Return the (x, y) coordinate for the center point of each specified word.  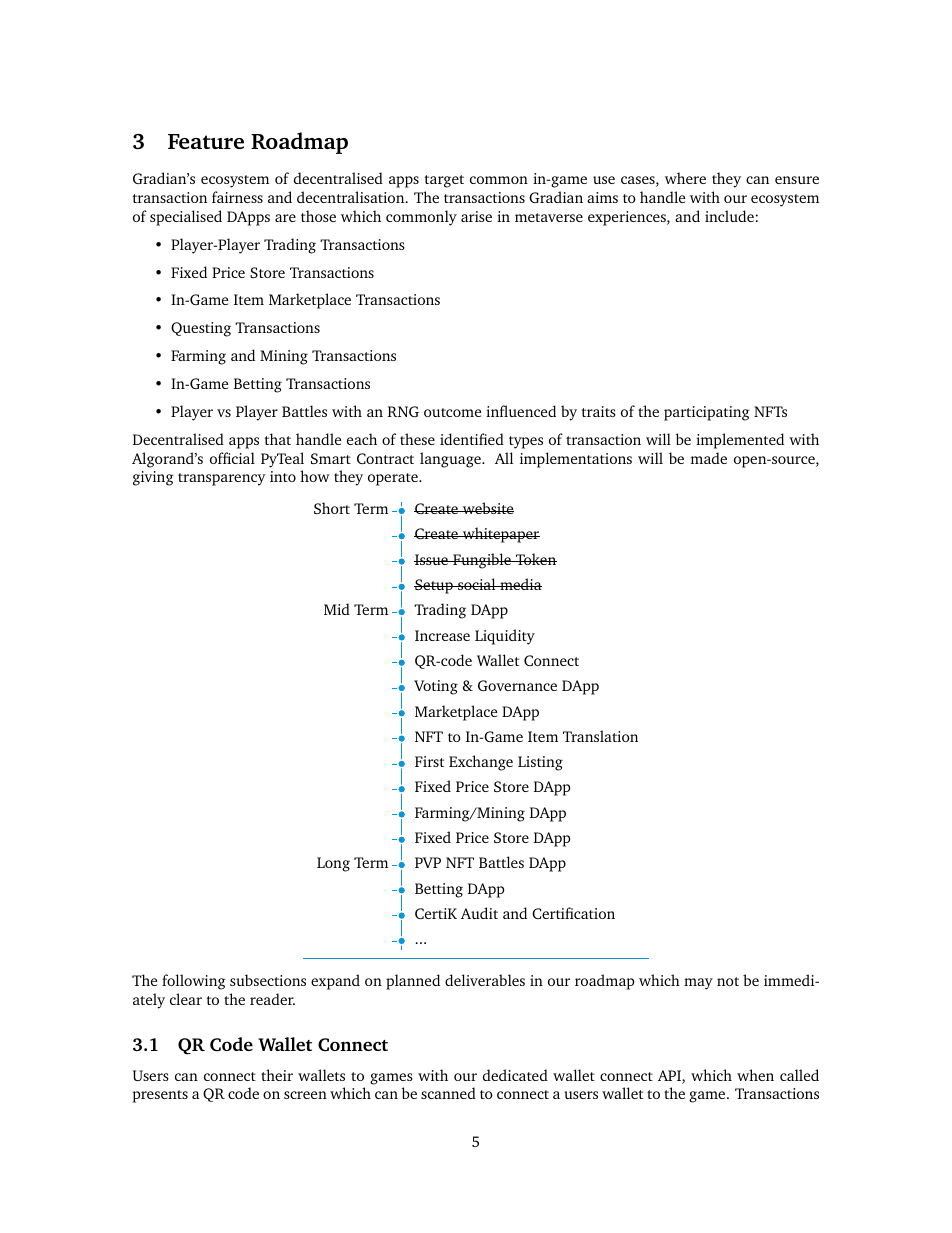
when (755, 1075)
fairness (237, 197)
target (444, 181)
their (277, 1075)
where (685, 178)
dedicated (515, 1075)
